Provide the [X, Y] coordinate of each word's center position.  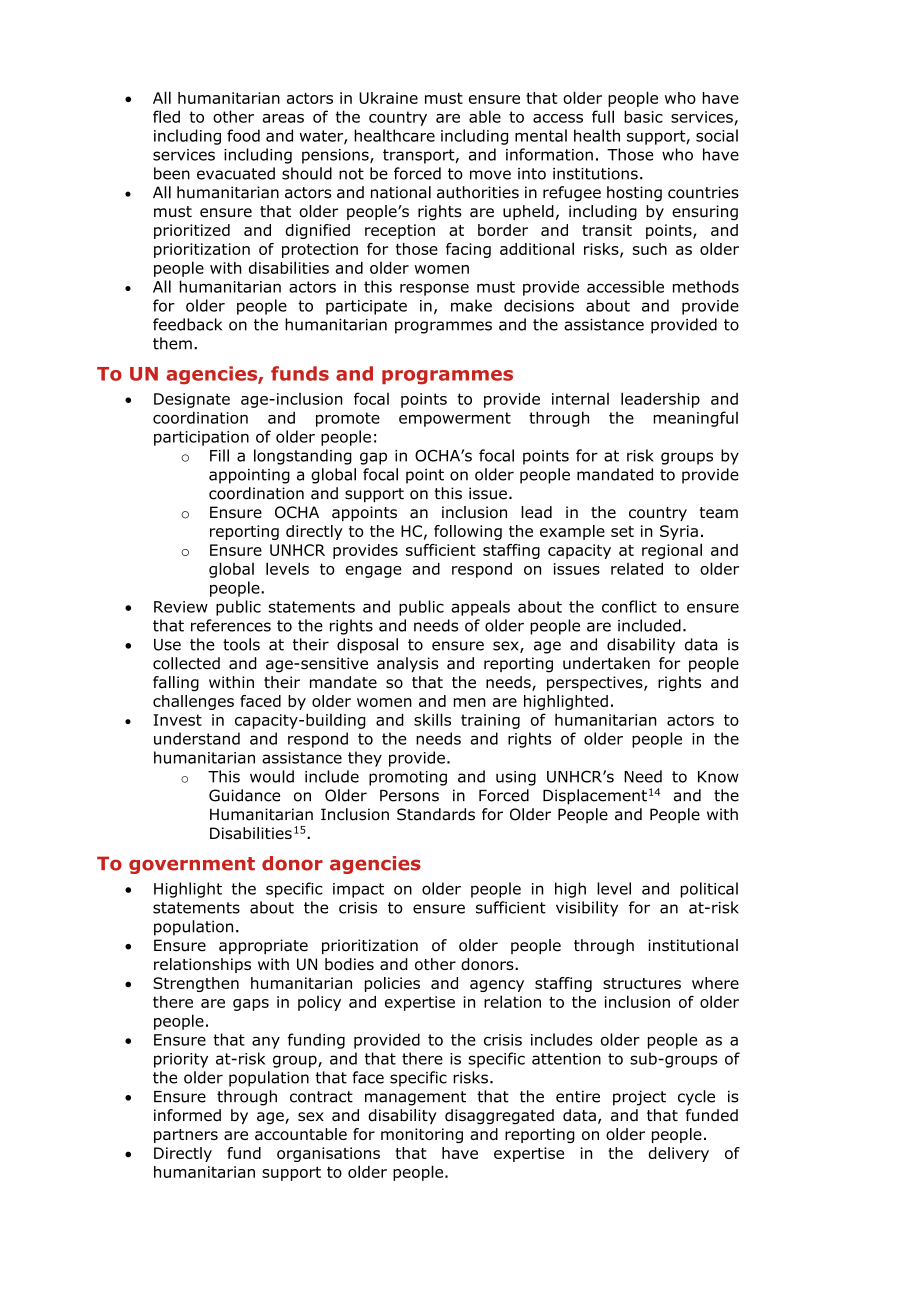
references [231, 625]
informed [187, 1115]
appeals [480, 608]
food [243, 135]
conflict [629, 606]
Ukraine [388, 98]
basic [643, 116]
